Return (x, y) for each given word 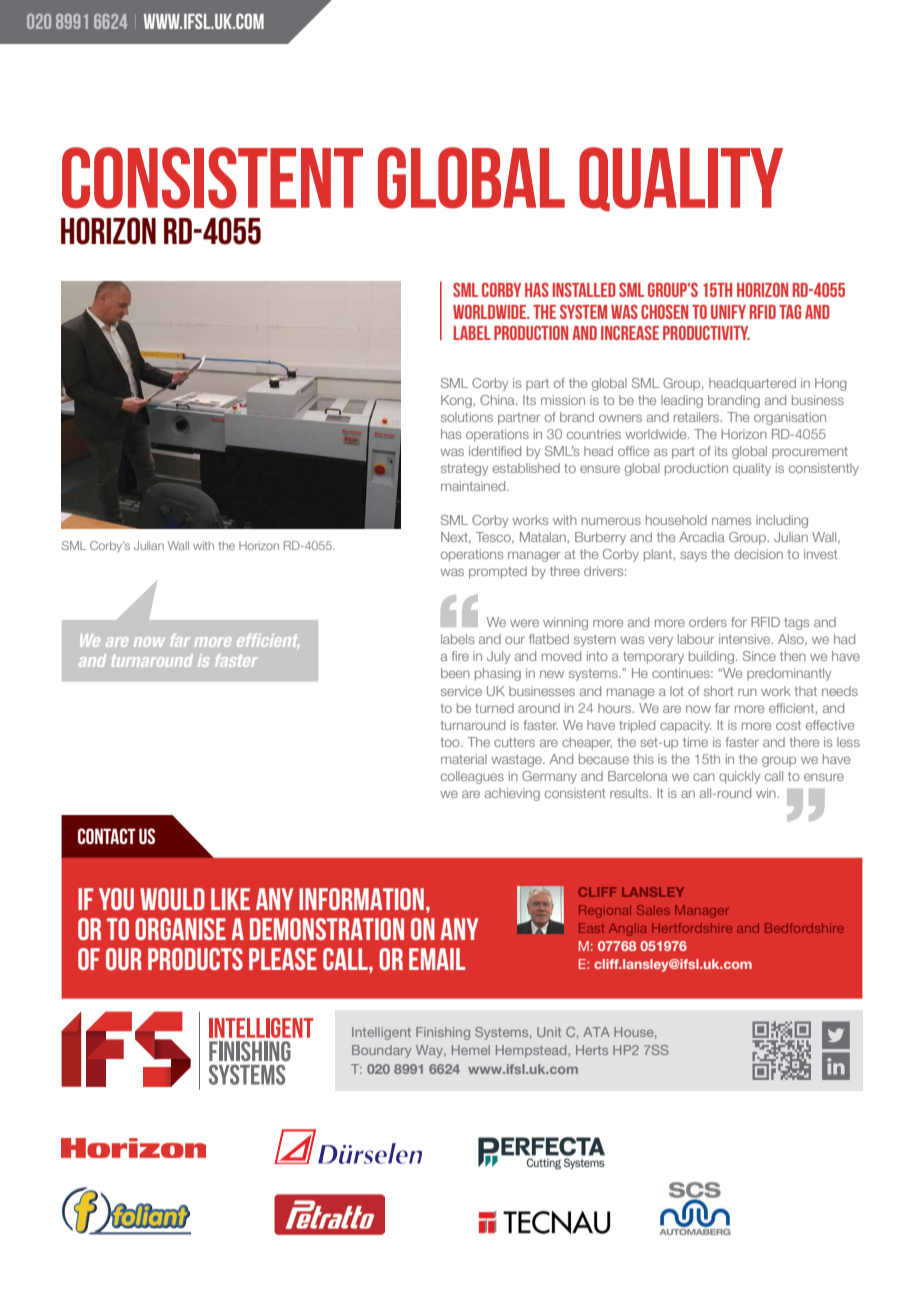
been (455, 673)
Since (759, 656)
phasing (498, 674)
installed (584, 290)
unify (728, 312)
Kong (457, 401)
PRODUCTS (195, 959)
